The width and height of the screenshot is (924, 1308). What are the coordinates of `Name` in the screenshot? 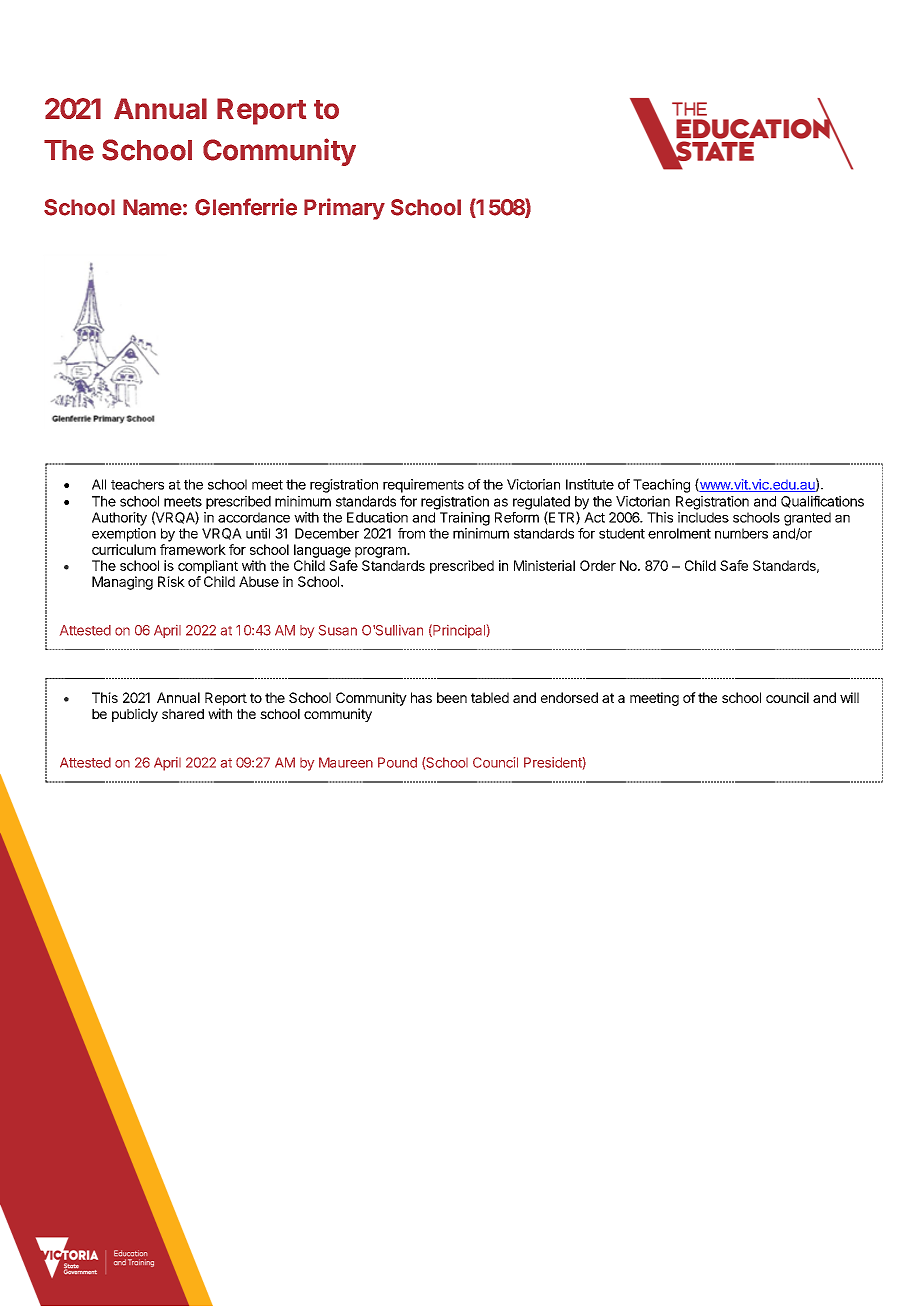 It's located at (152, 207).
